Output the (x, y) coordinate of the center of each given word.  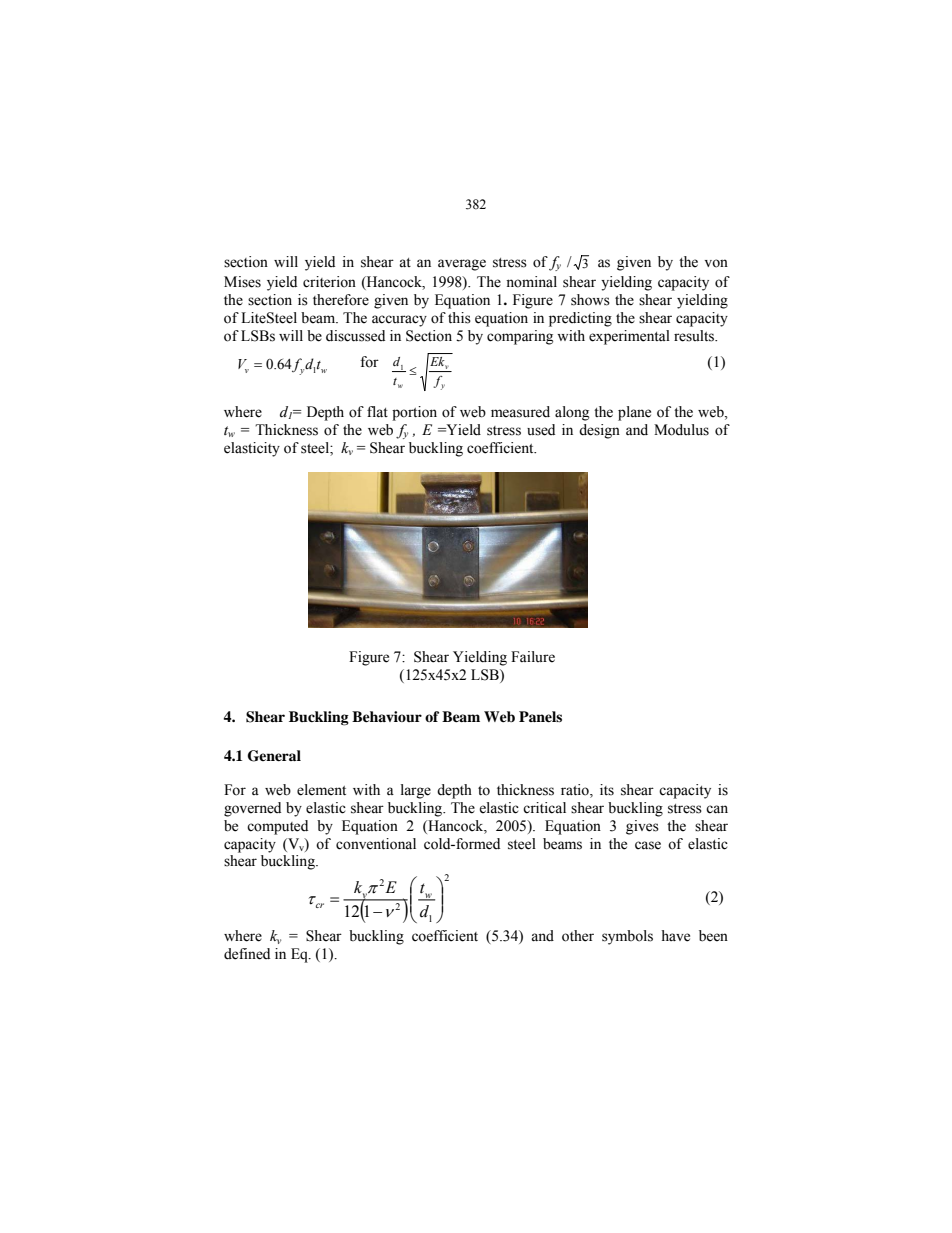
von (716, 263)
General (274, 756)
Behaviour (387, 716)
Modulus (681, 430)
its (607, 790)
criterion (329, 282)
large (416, 791)
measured (520, 412)
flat (377, 412)
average (462, 265)
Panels (540, 716)
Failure (533, 657)
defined (247, 954)
